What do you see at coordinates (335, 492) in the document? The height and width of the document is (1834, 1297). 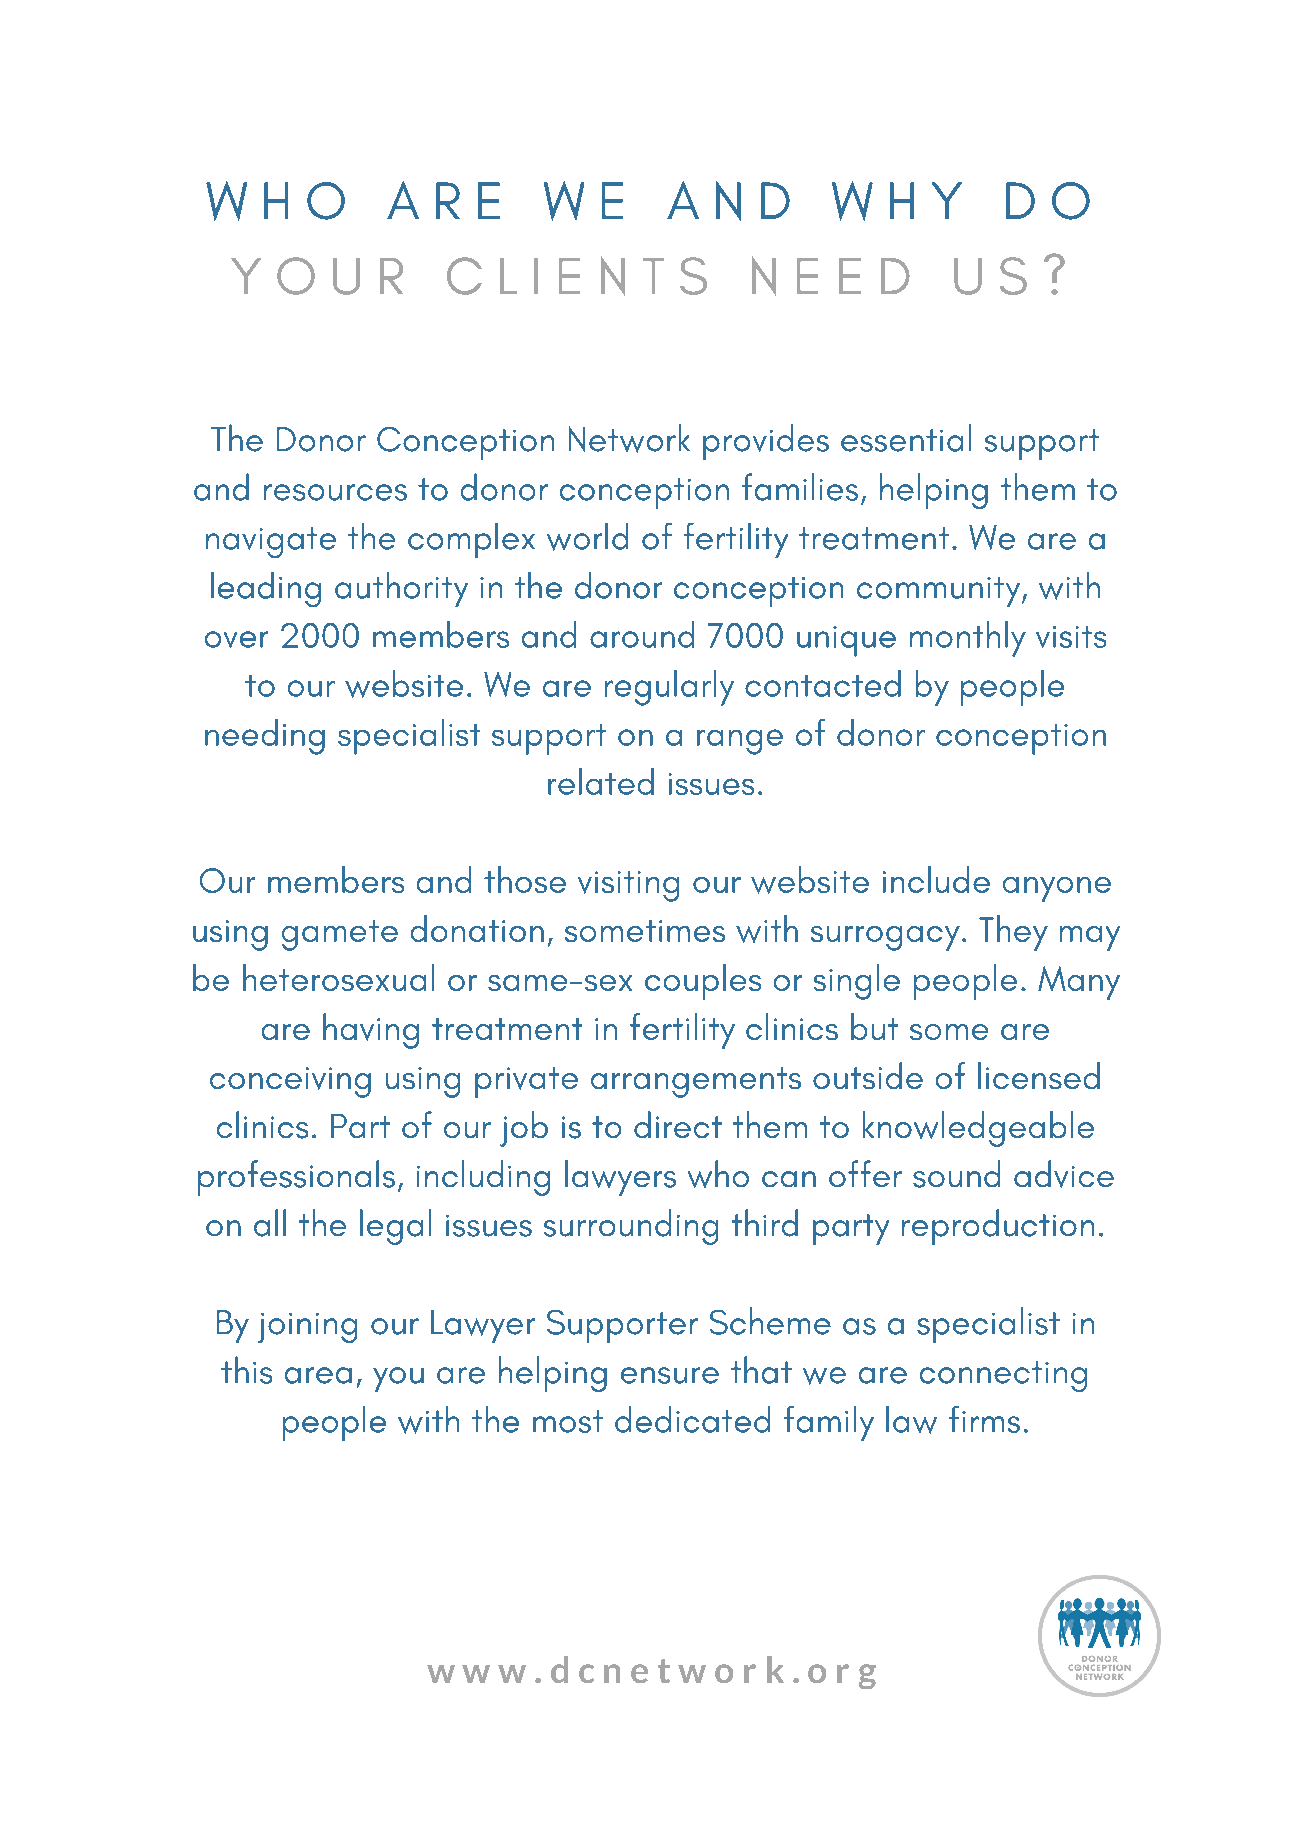 I see `resources` at bounding box center [335, 492].
